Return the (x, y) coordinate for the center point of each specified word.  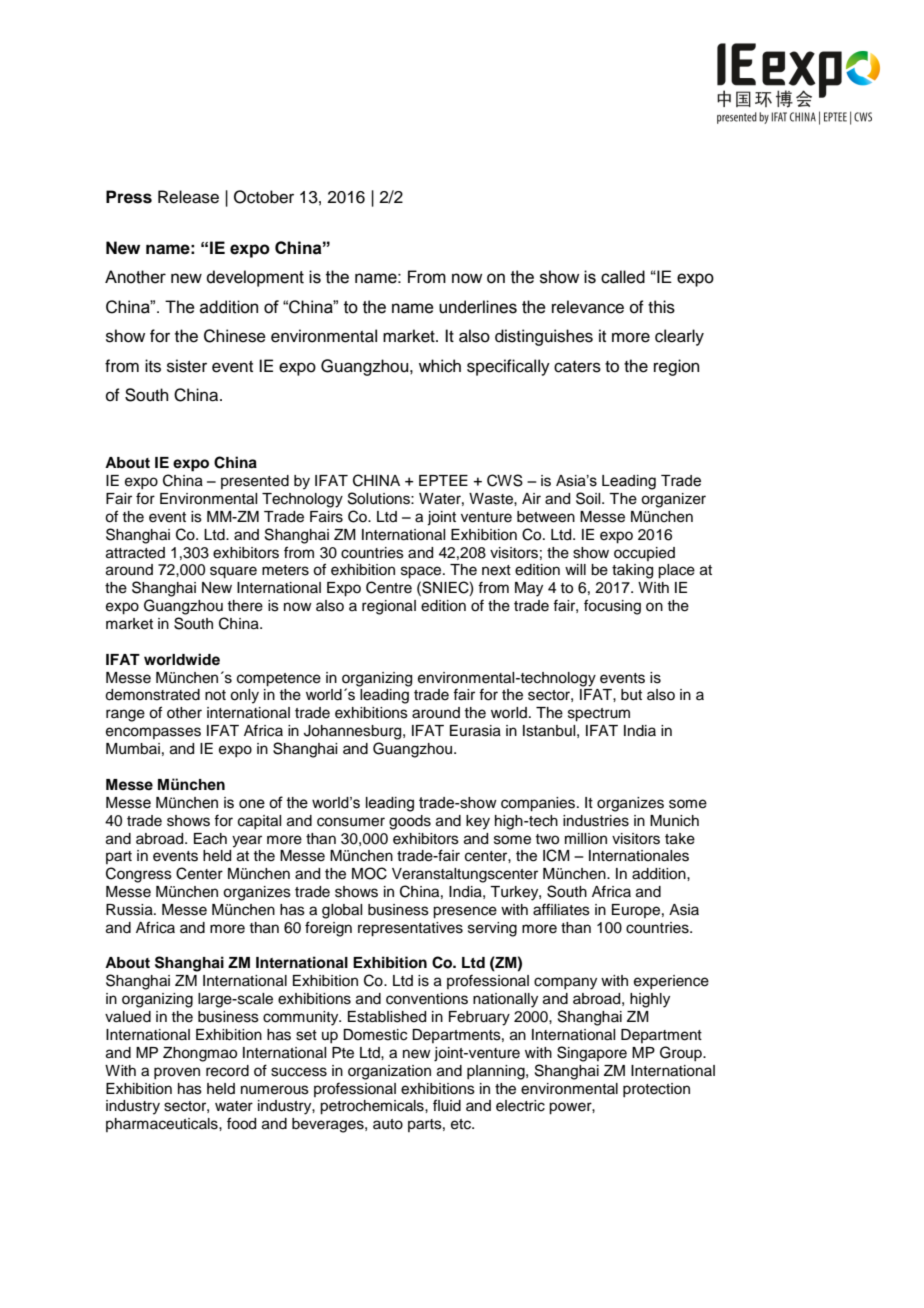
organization (389, 1072)
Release (188, 197)
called (623, 277)
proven (177, 1073)
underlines (478, 307)
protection (656, 1090)
